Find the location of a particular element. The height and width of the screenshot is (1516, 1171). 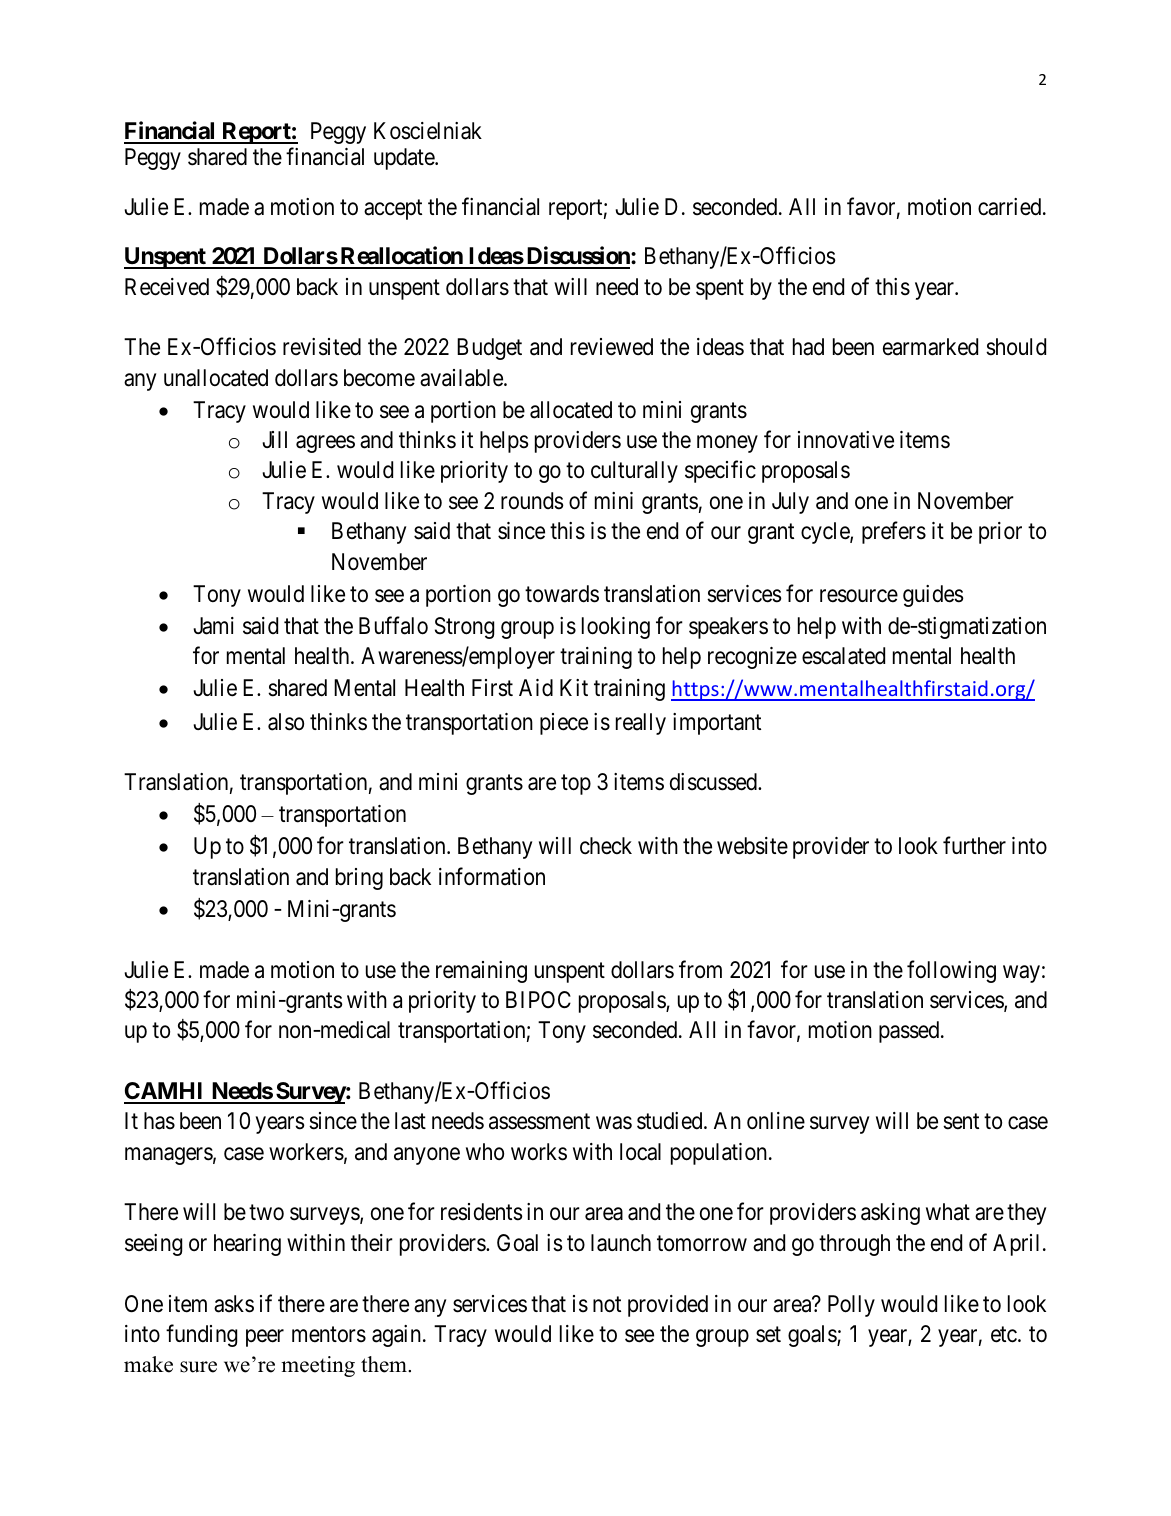

peer is located at coordinates (265, 1338).
